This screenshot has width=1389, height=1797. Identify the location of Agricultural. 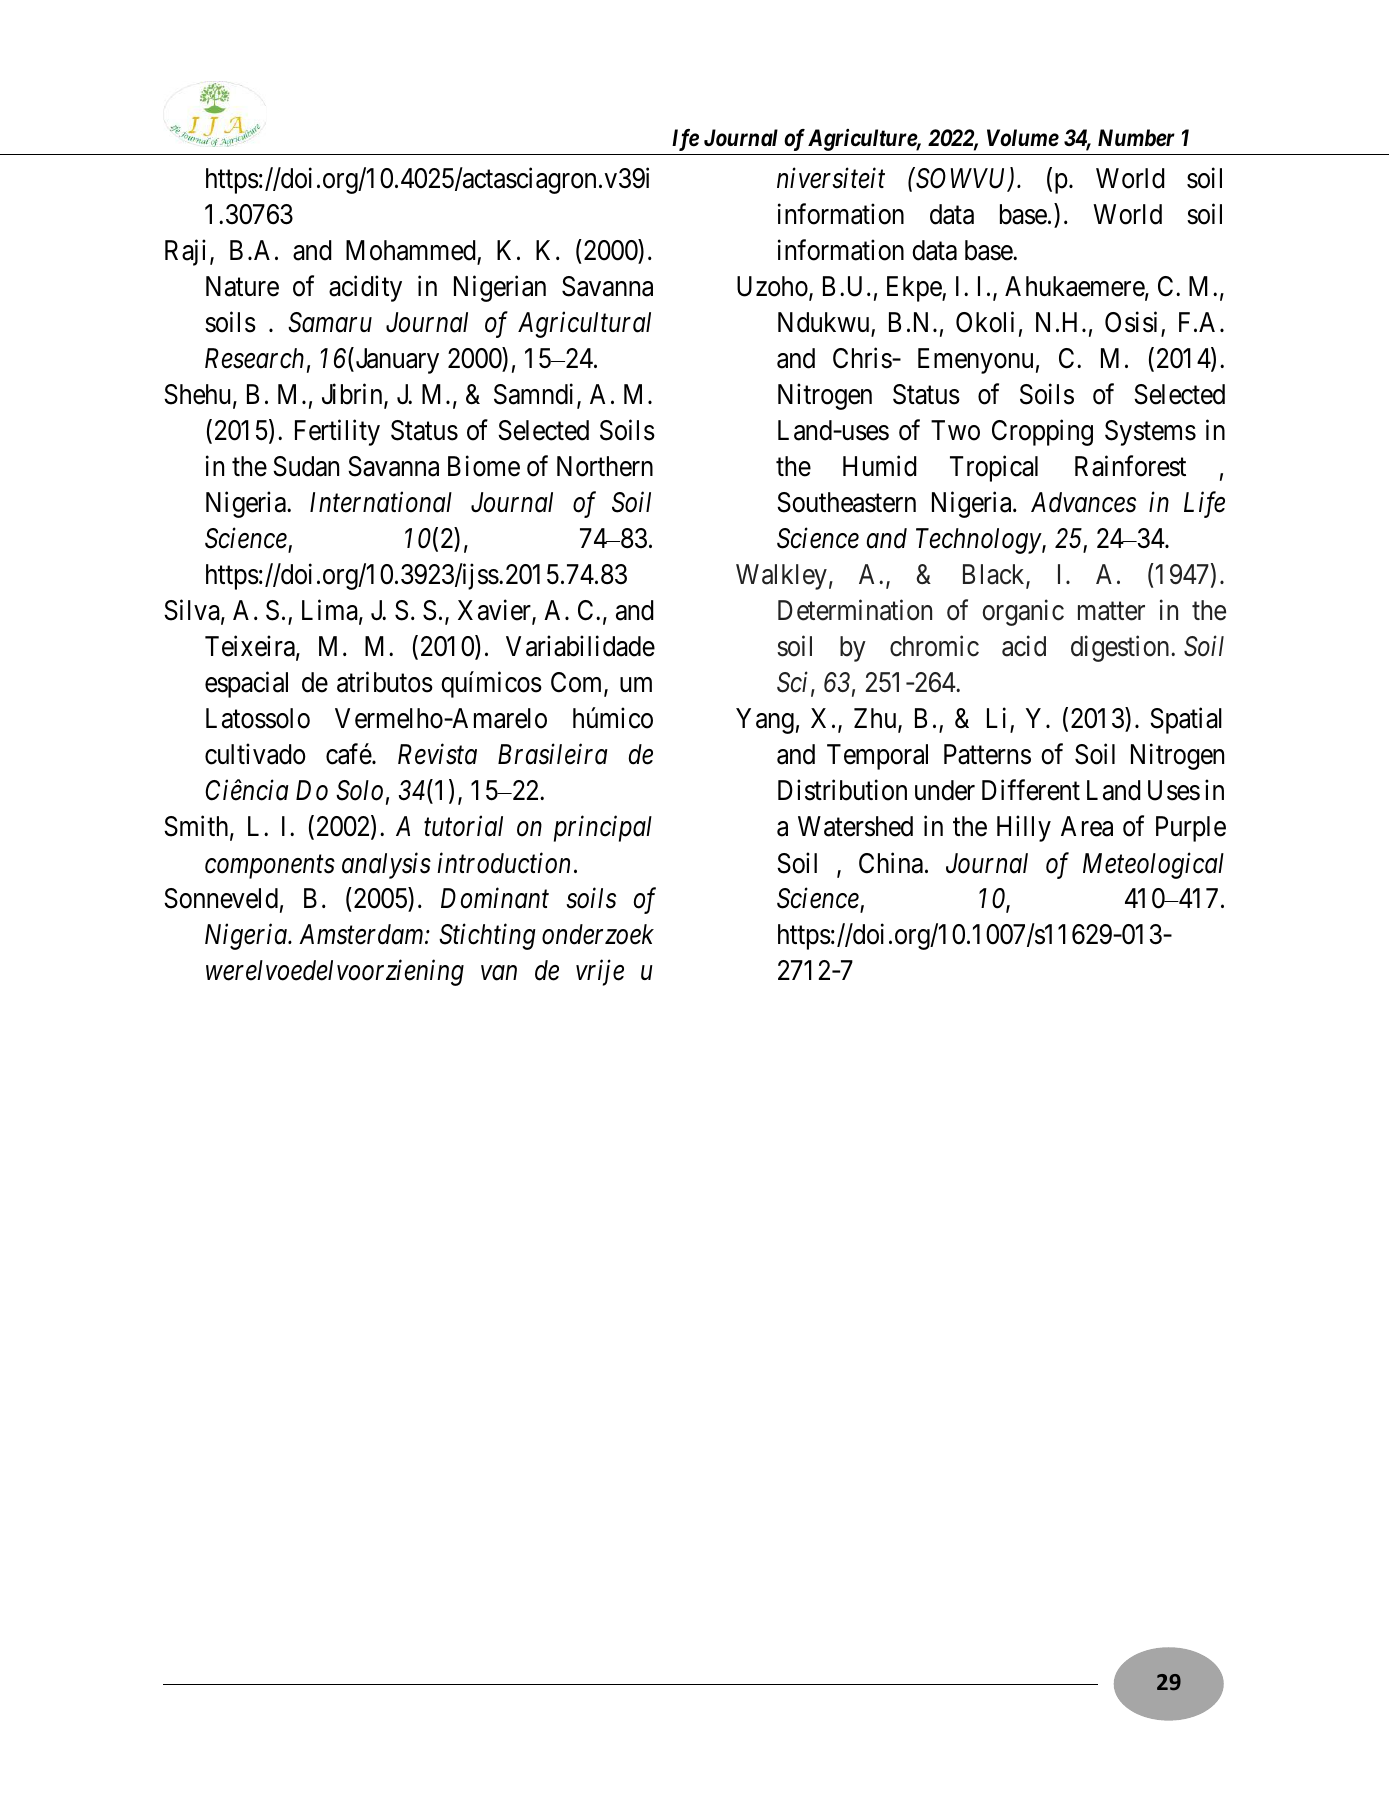
(584, 325).
